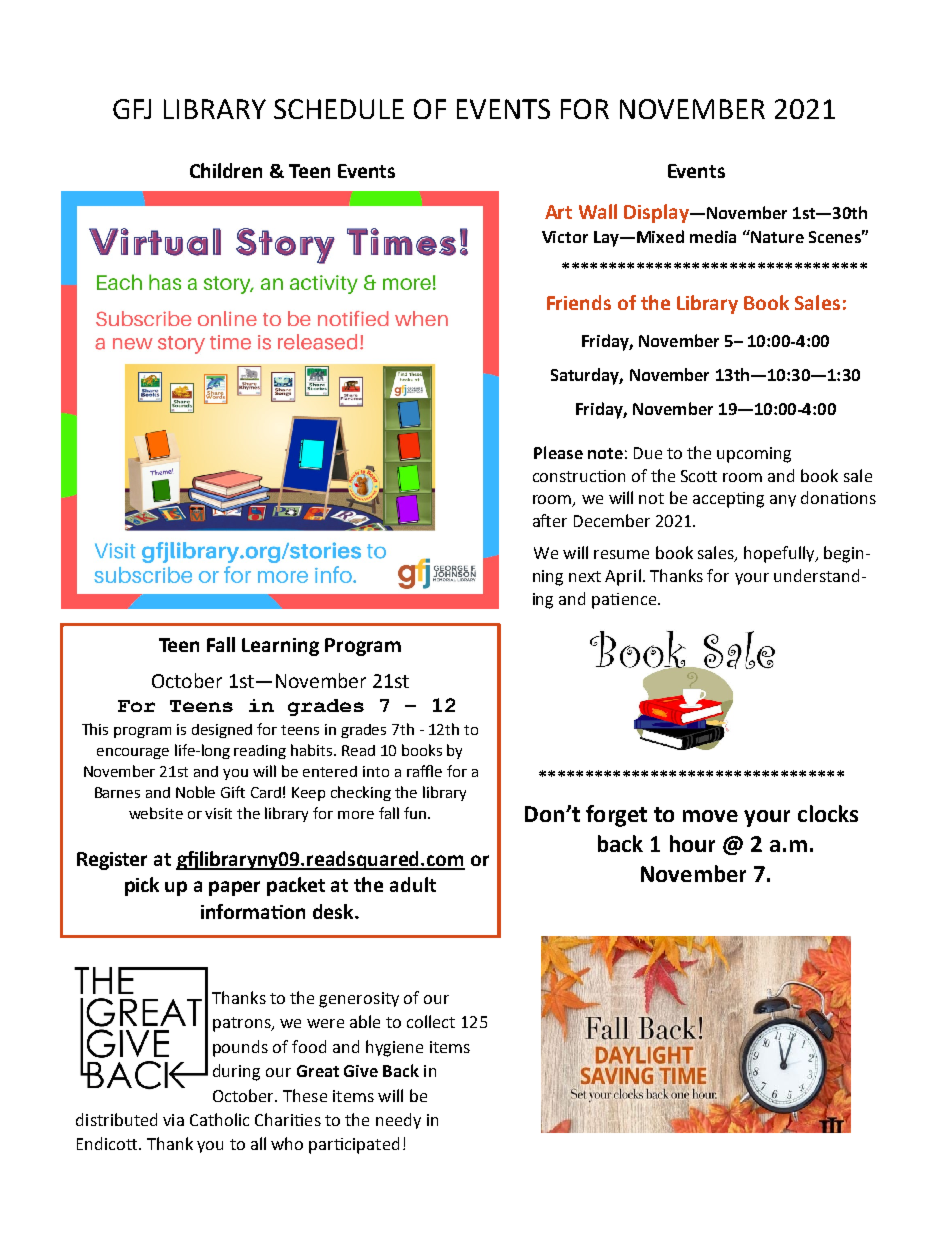 This image has height=1233, width=952. Describe the element at coordinates (776, 236) in the image. I see `Nature` at that location.
